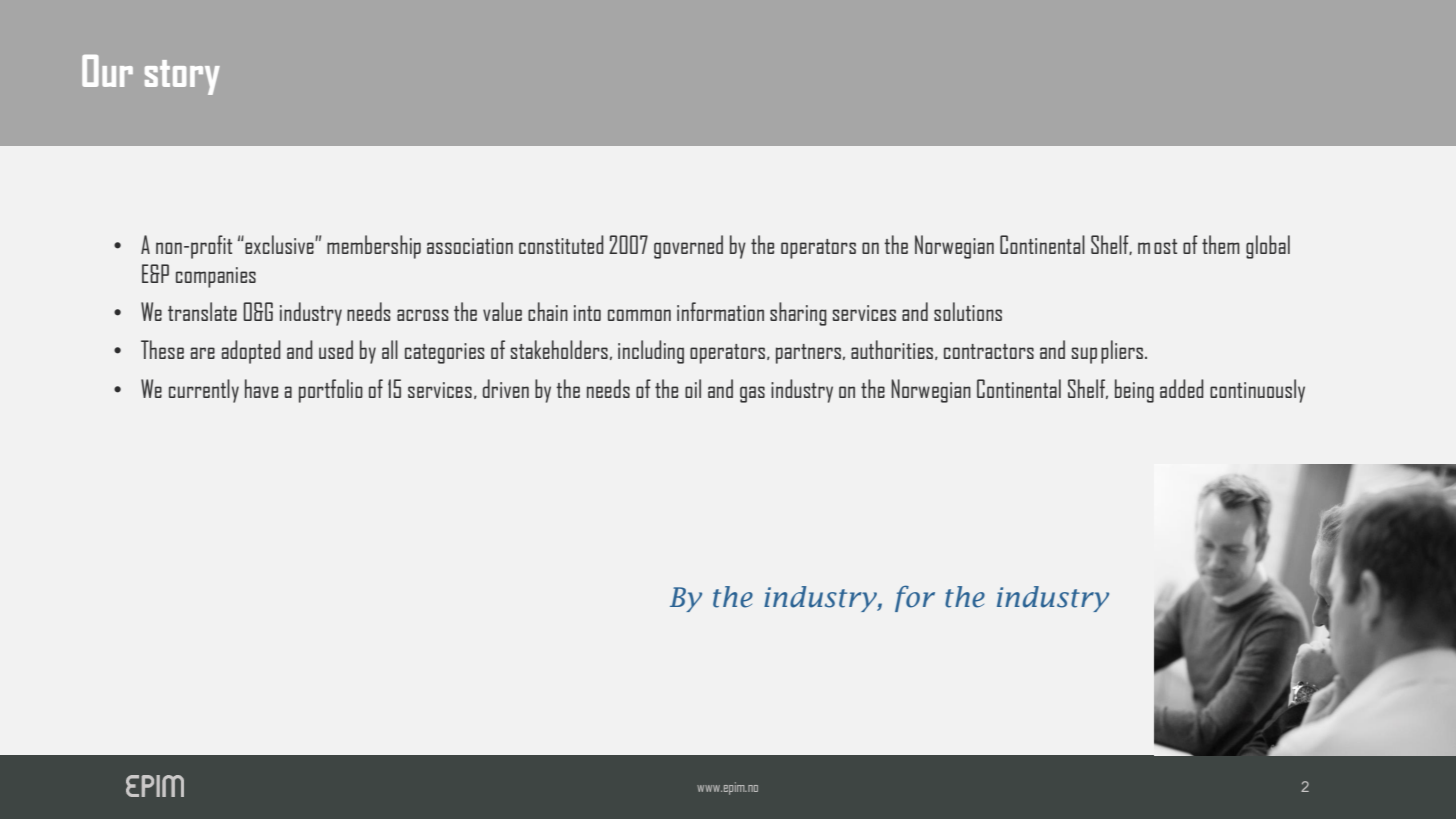 The image size is (1456, 819). What do you see at coordinates (968, 311) in the document?
I see `solutions` at bounding box center [968, 311].
